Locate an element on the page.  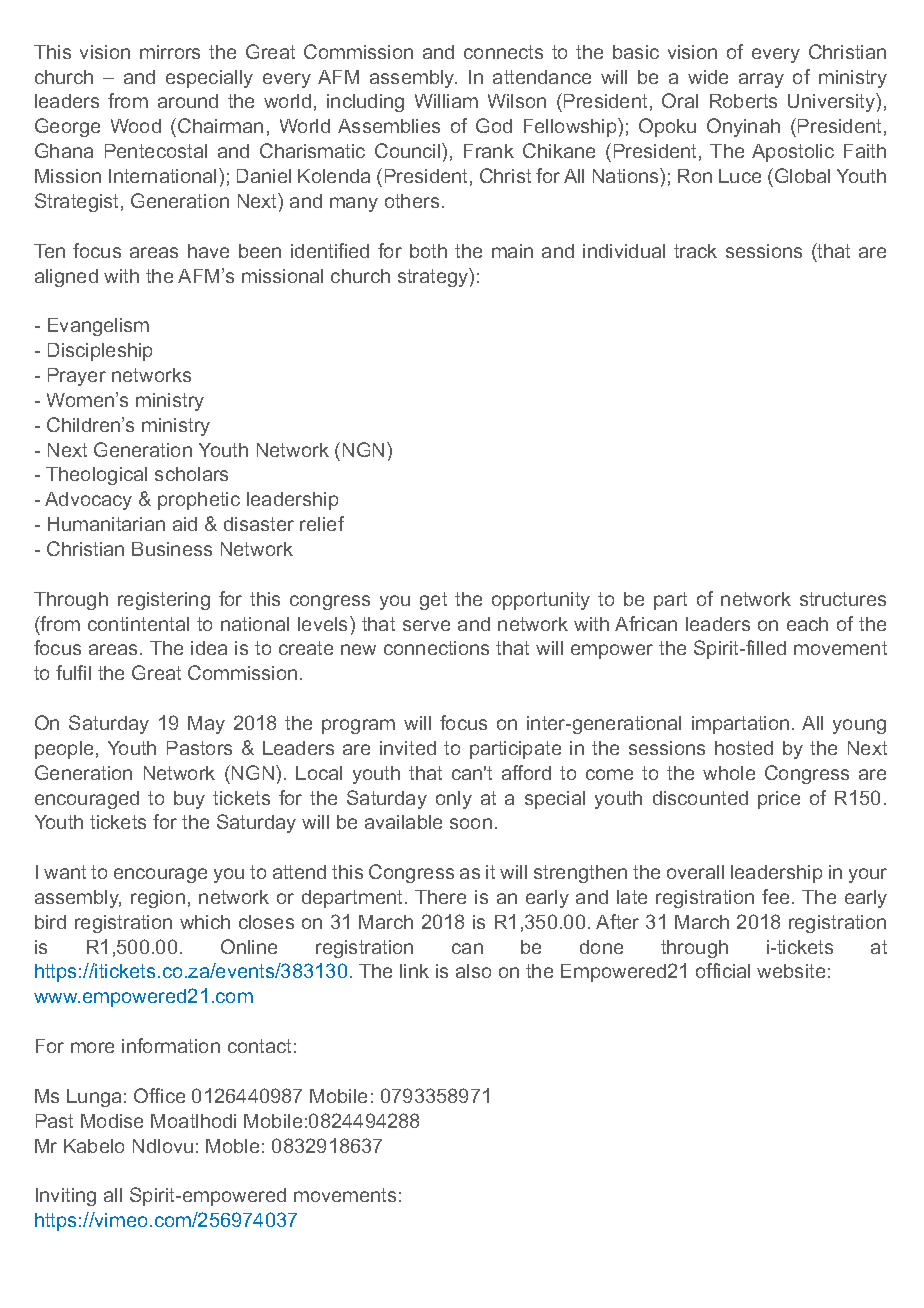
Wilson is located at coordinates (517, 101).
